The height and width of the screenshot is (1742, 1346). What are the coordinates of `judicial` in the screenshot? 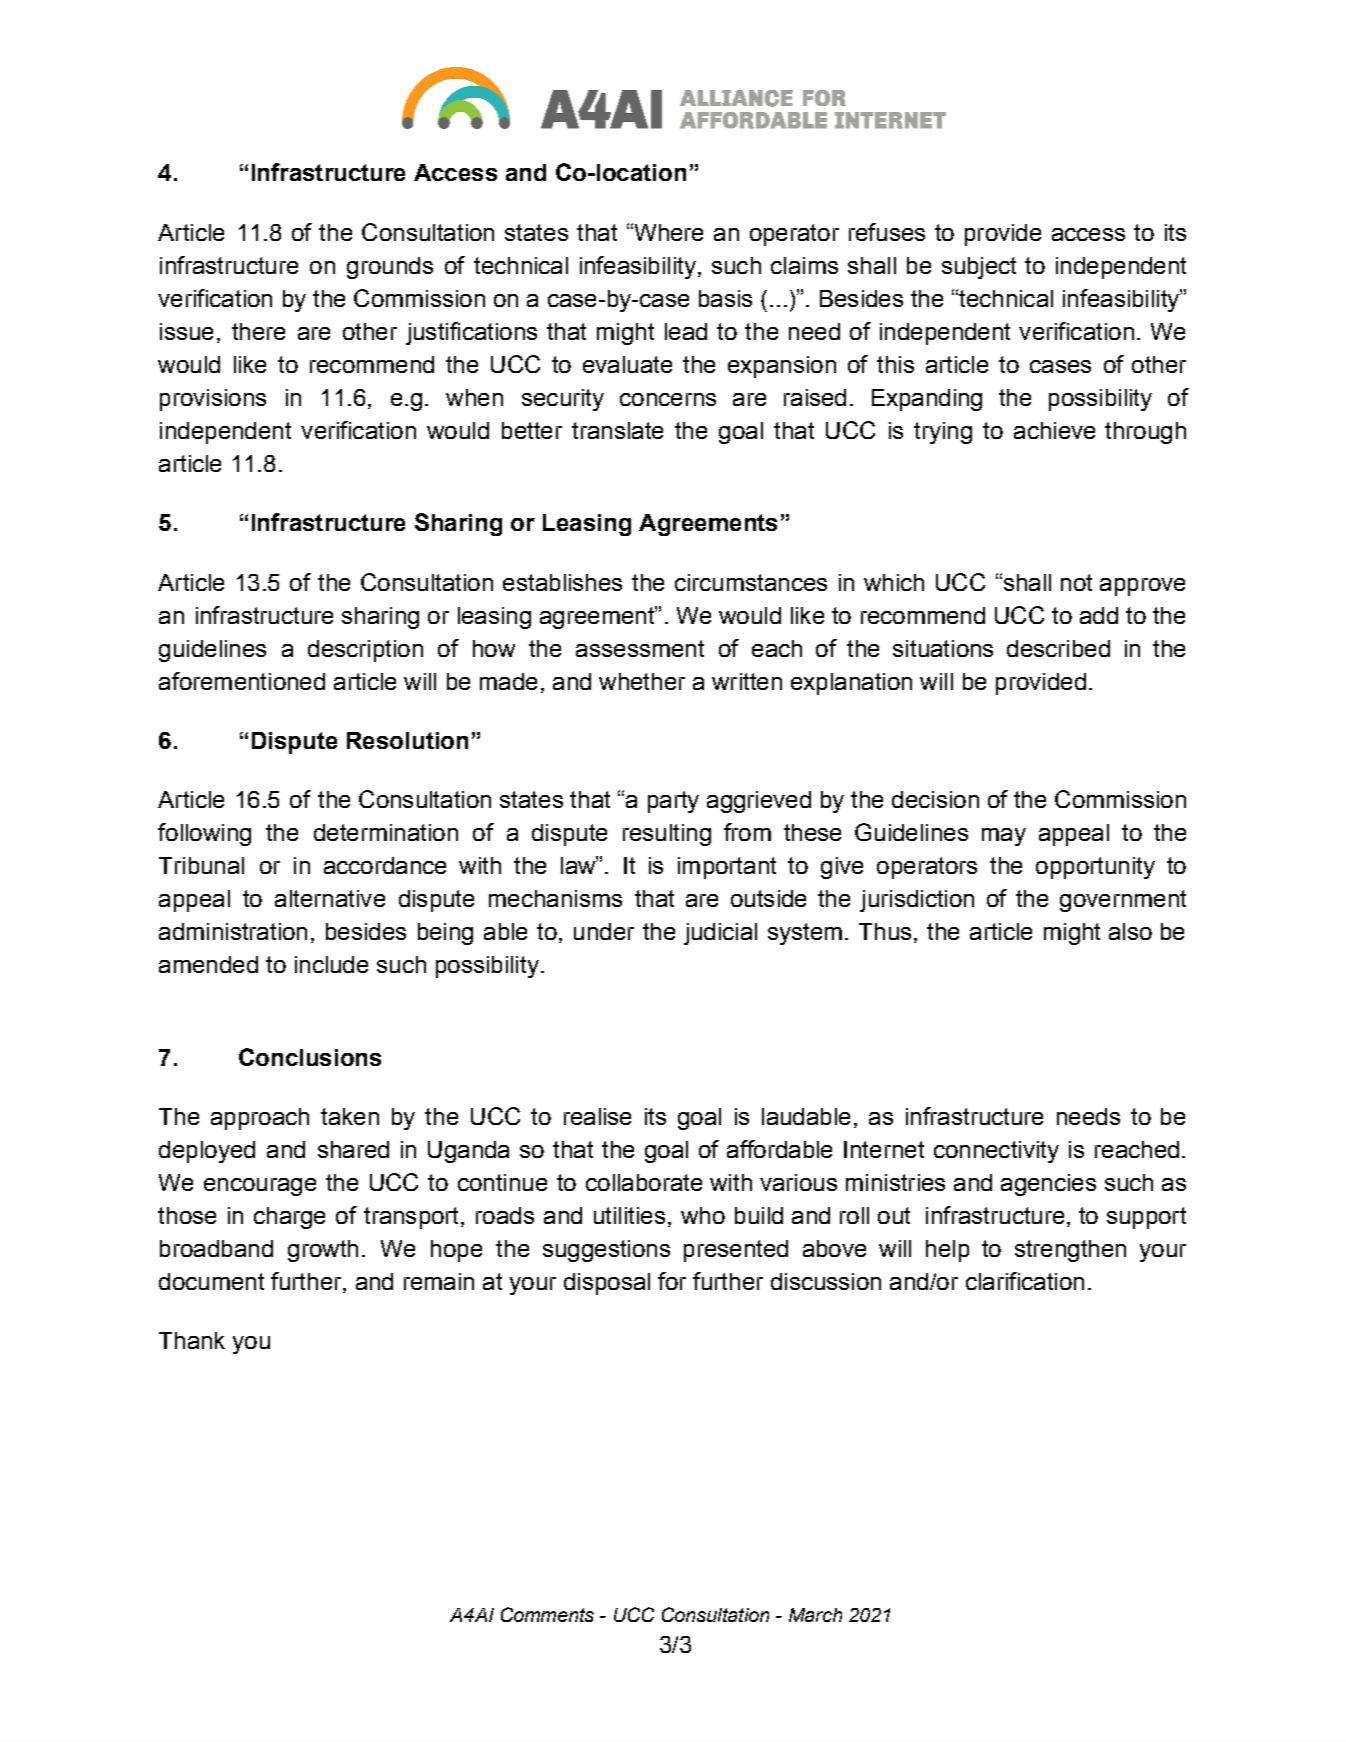 It's located at (720, 934).
